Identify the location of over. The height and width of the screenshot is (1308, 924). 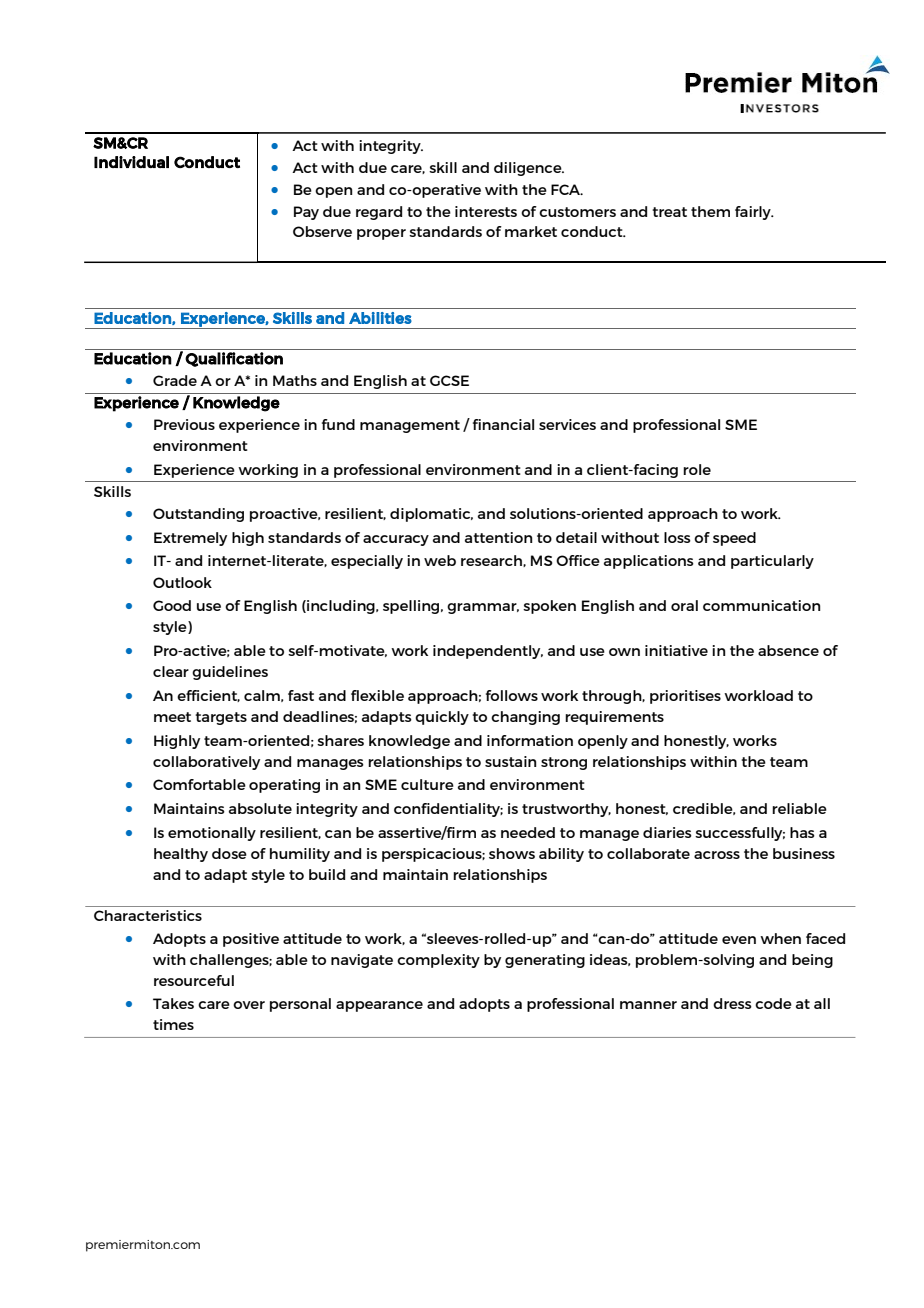
(249, 1005).
